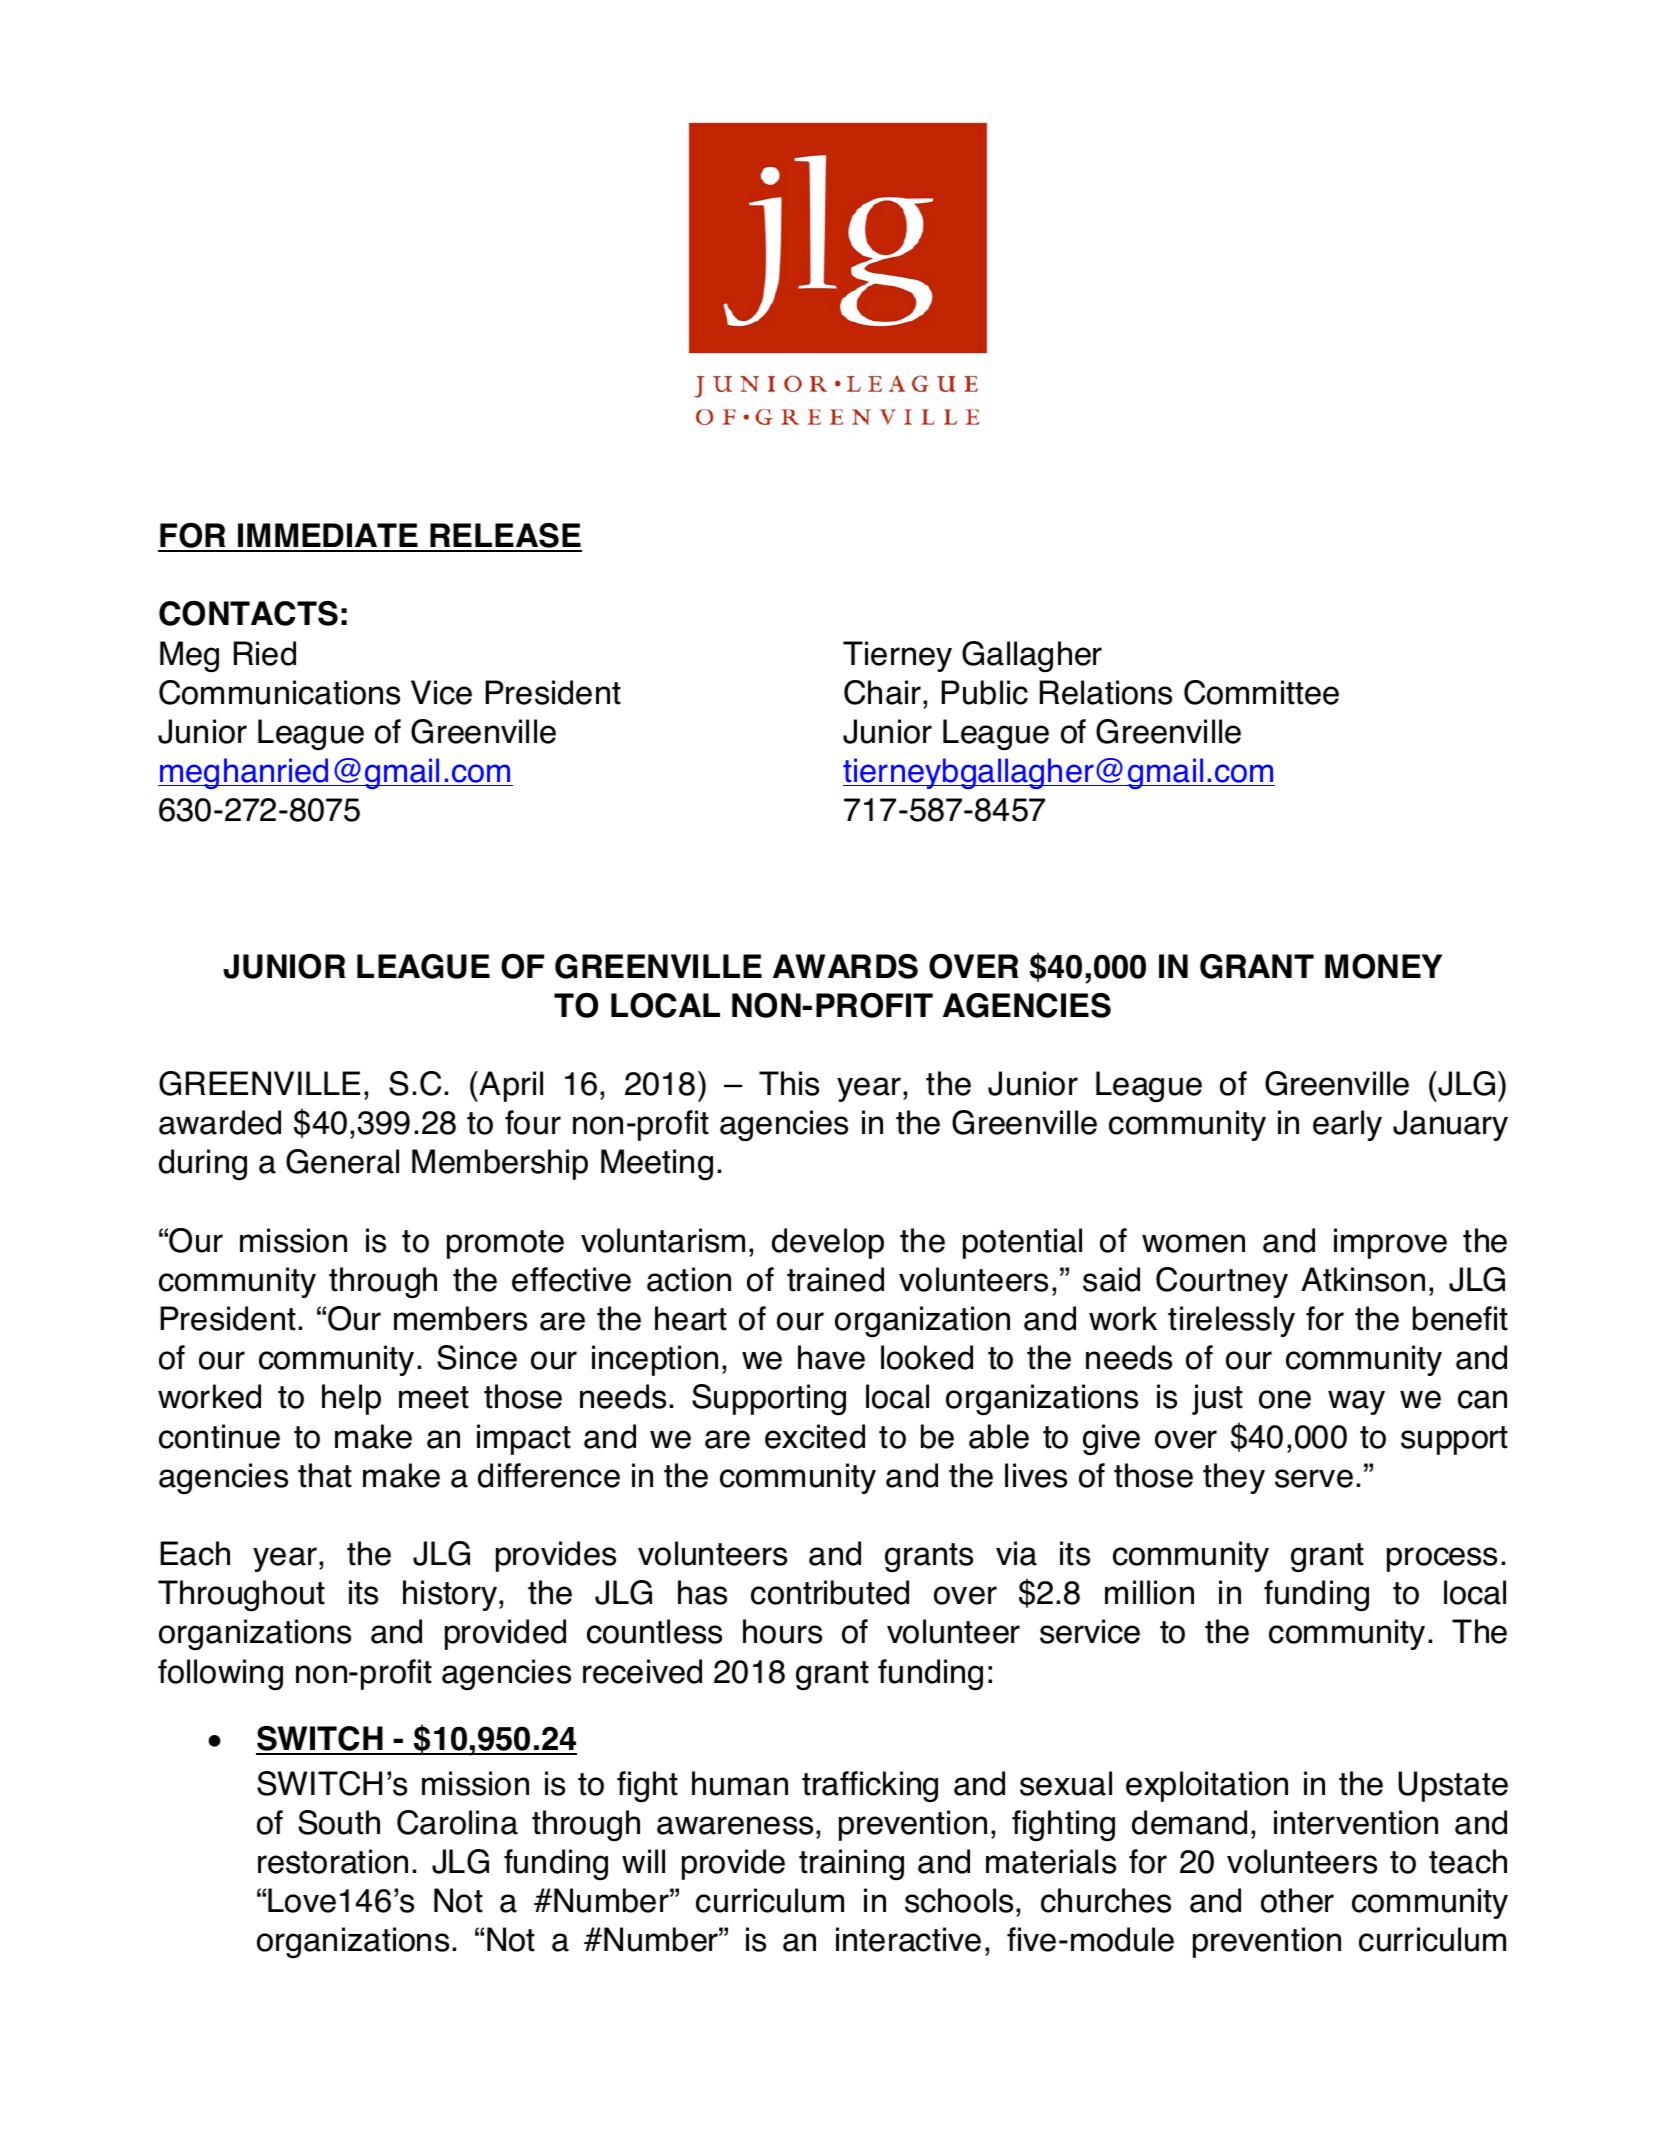  I want to click on contributed, so click(830, 1592).
